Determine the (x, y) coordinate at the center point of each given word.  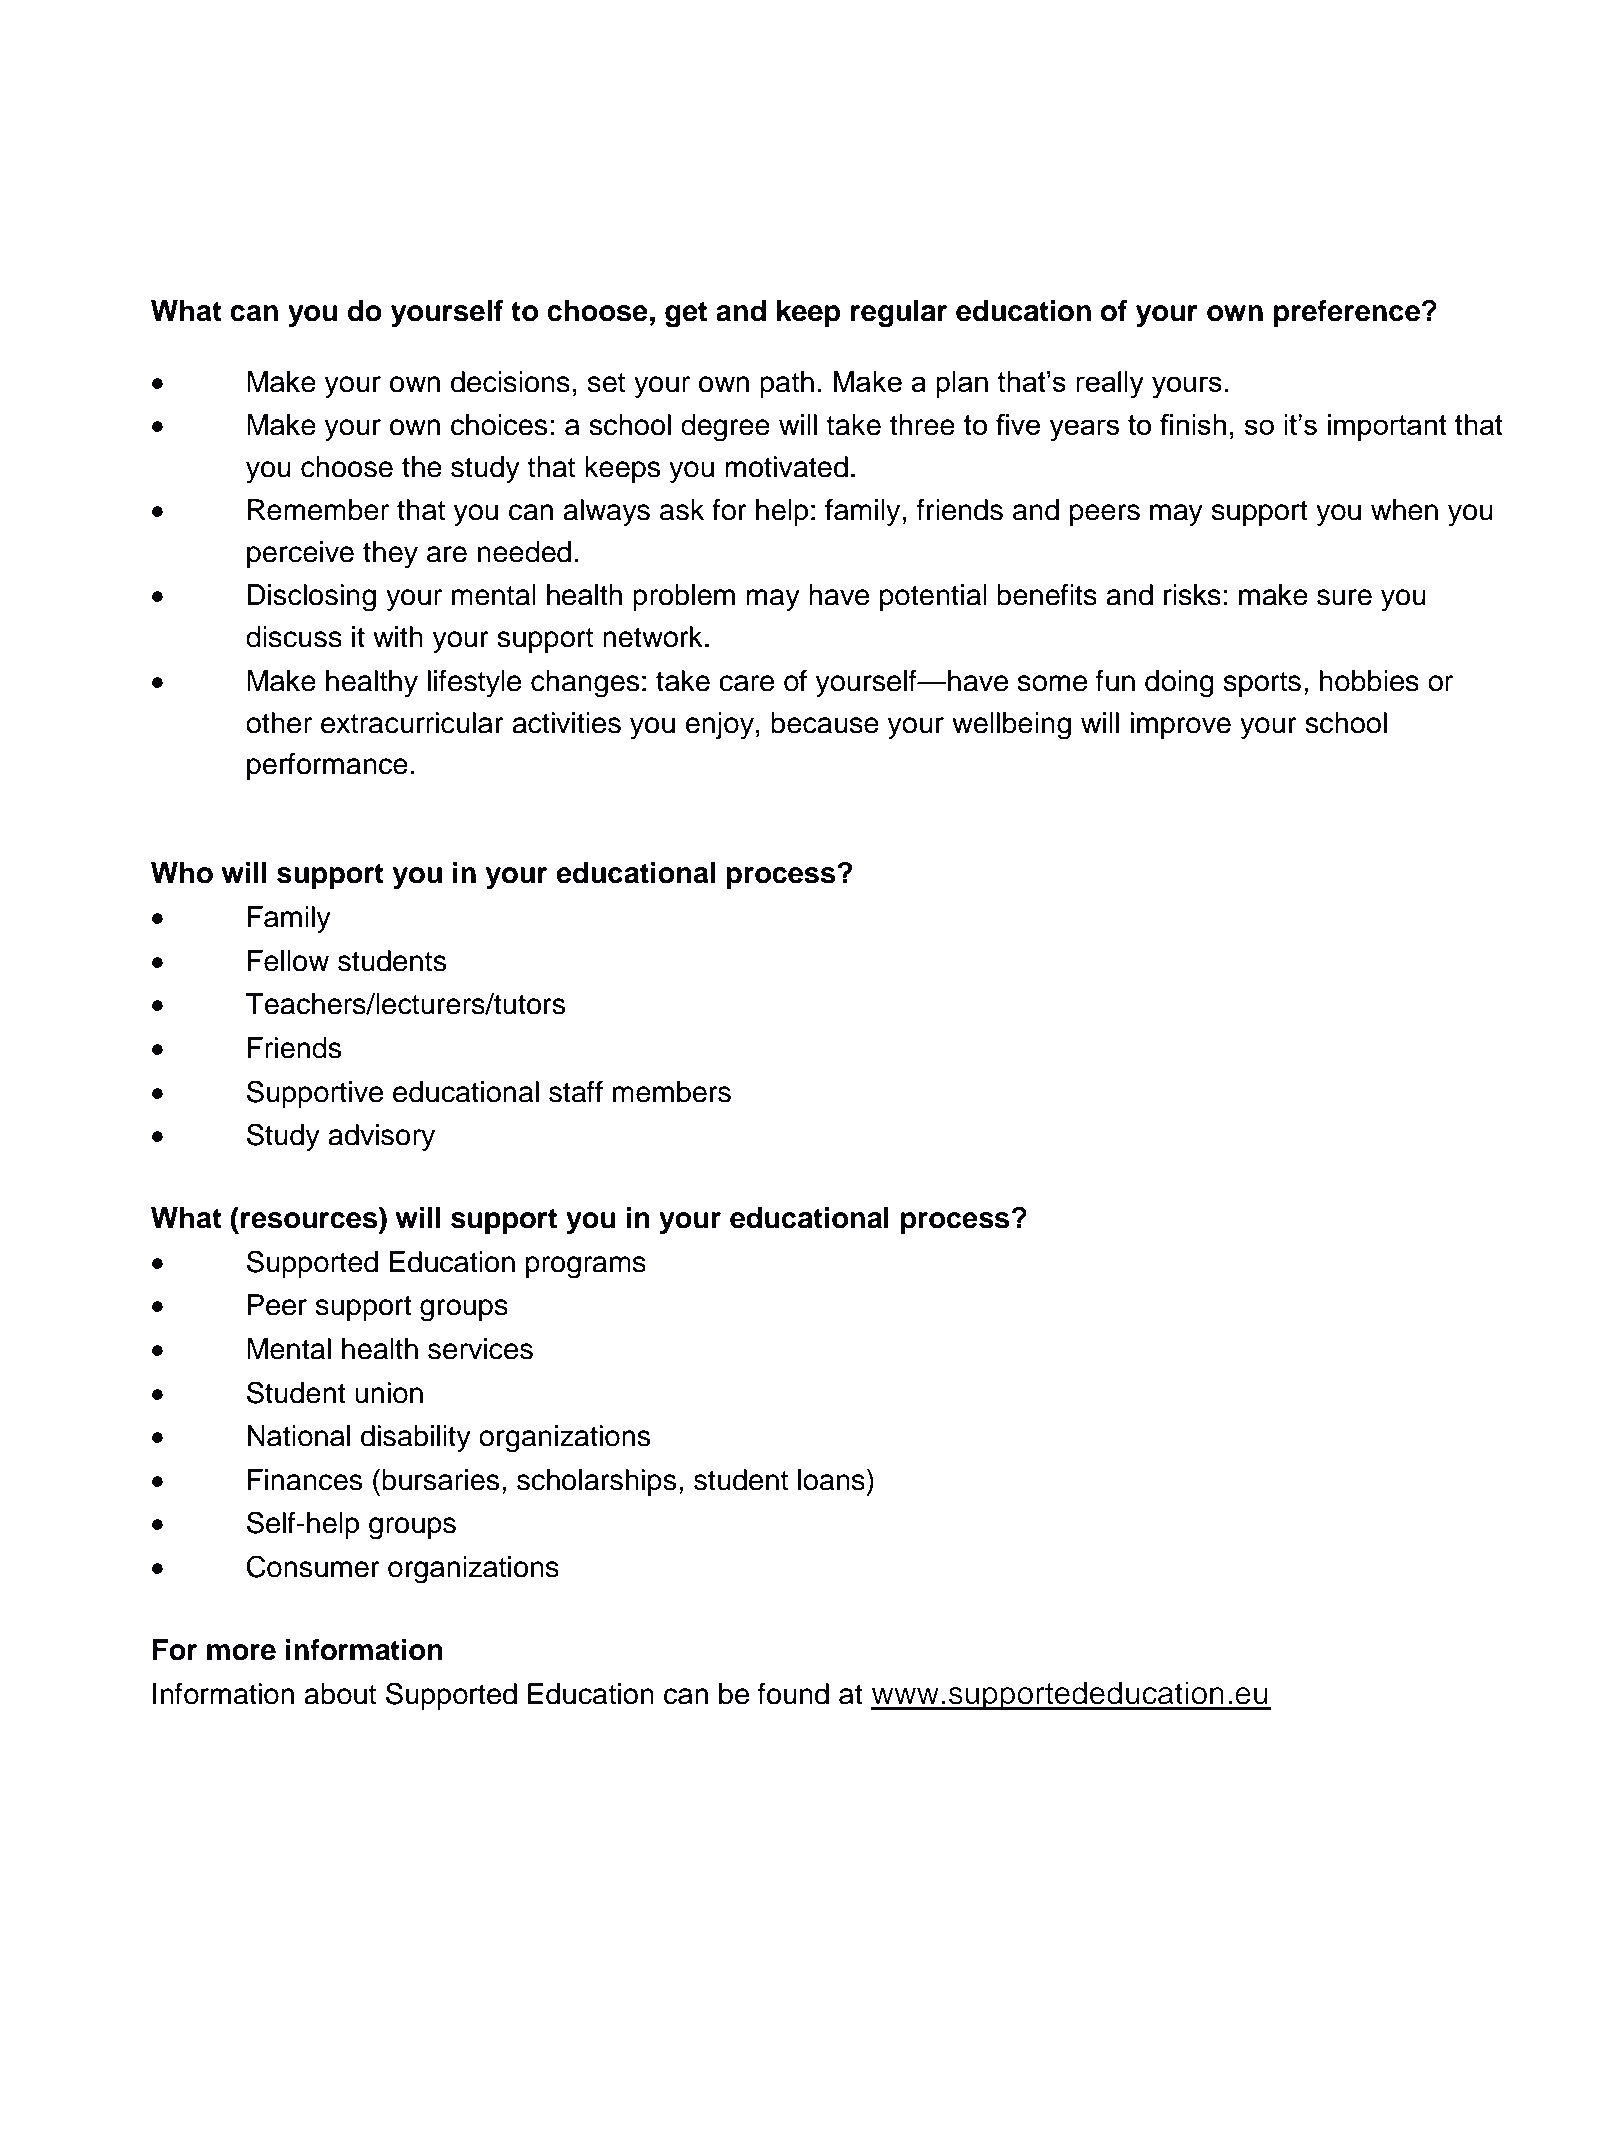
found (793, 1694)
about (340, 1694)
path (787, 384)
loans (831, 1480)
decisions (510, 382)
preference (1348, 313)
